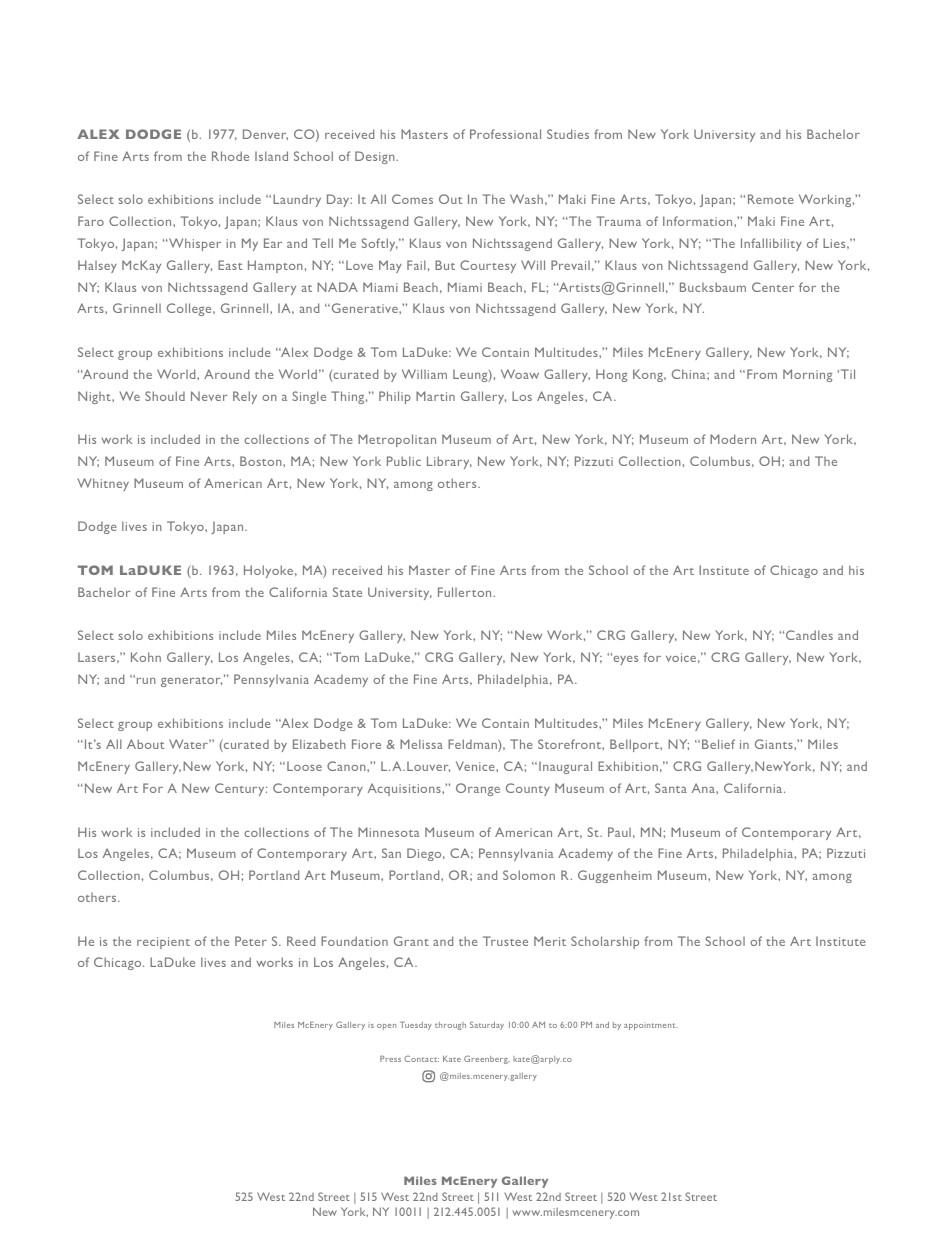  Describe the element at coordinates (771, 199) in the screenshot. I see `Remote` at that location.
